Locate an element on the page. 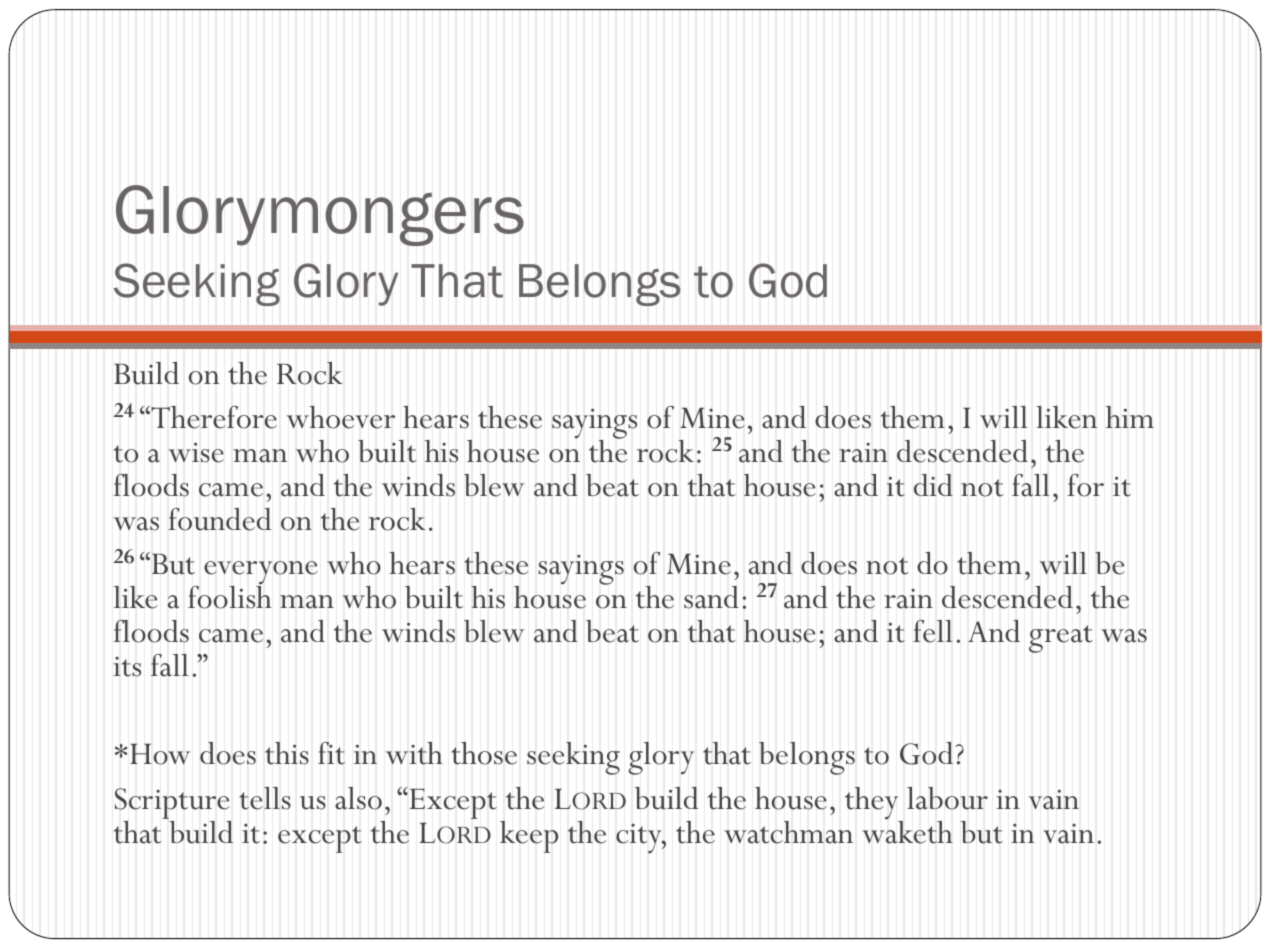 The width and height of the page is (1270, 952). him is located at coordinates (1130, 417).
